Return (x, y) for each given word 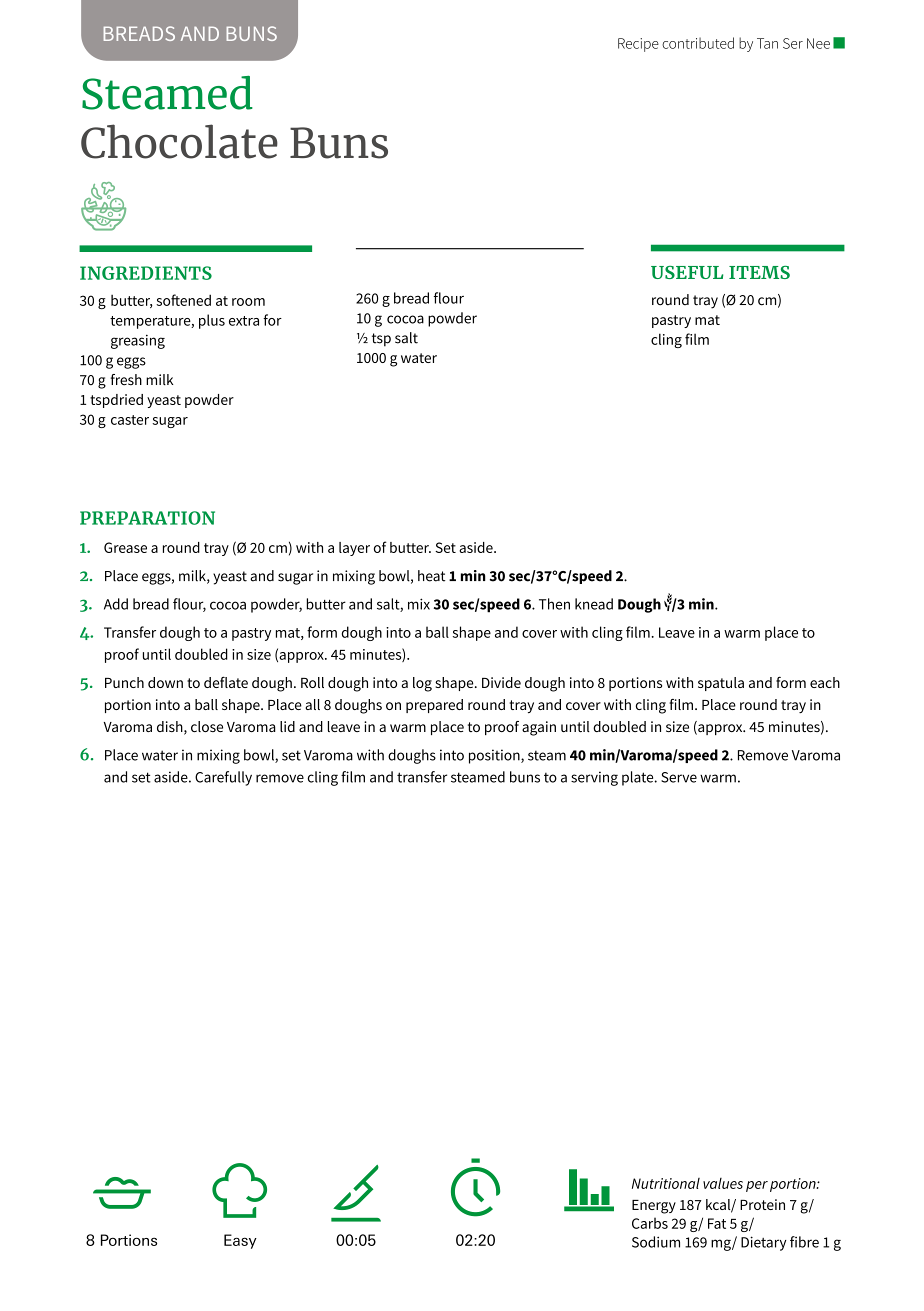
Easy (240, 1241)
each (825, 682)
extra (244, 321)
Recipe (638, 45)
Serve (679, 777)
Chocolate (179, 141)
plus (212, 321)
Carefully (223, 778)
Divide (501, 682)
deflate (226, 682)
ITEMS (759, 272)
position (495, 756)
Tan (767, 43)
